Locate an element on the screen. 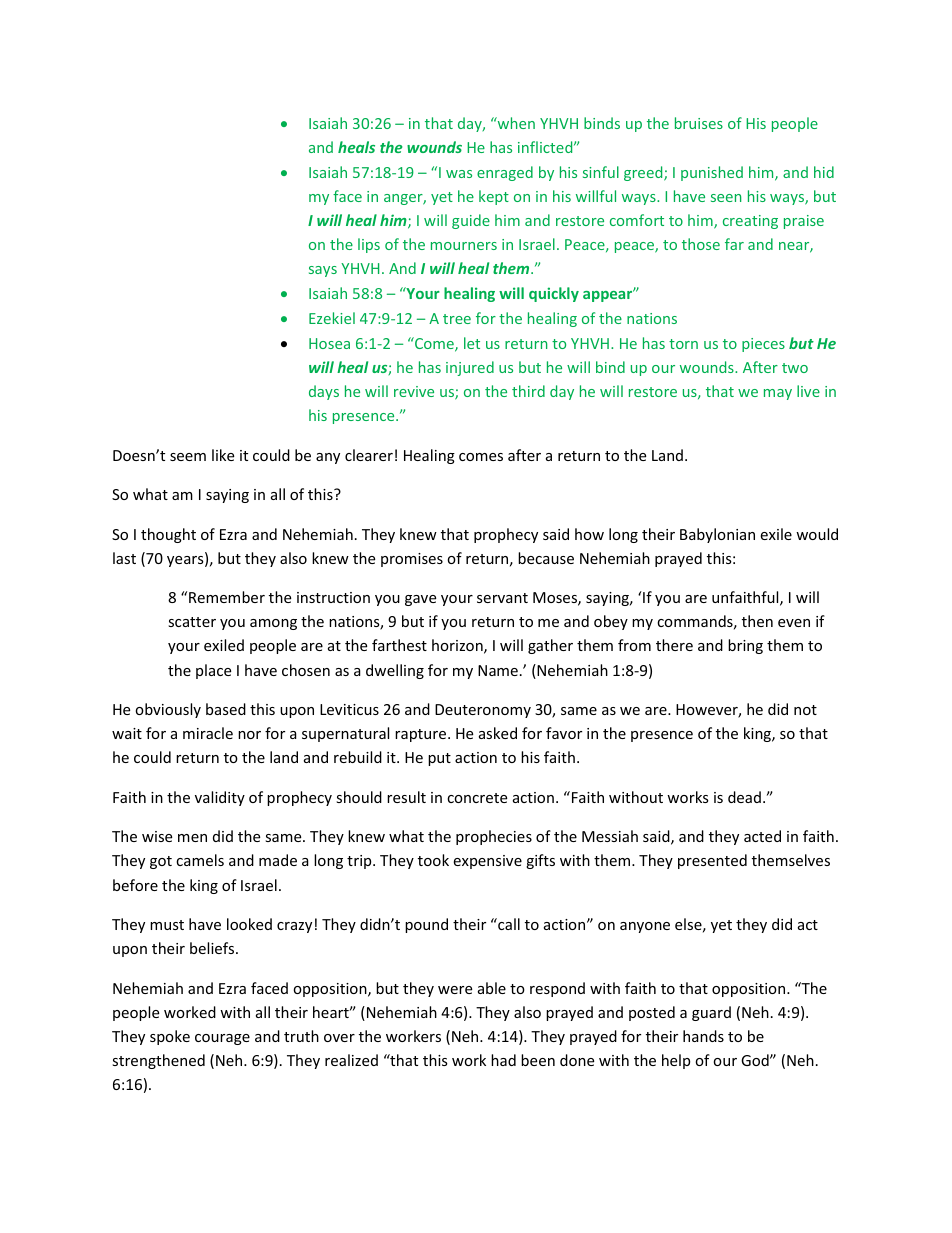 The height and width of the screenshot is (1233, 952). was is located at coordinates (459, 174).
